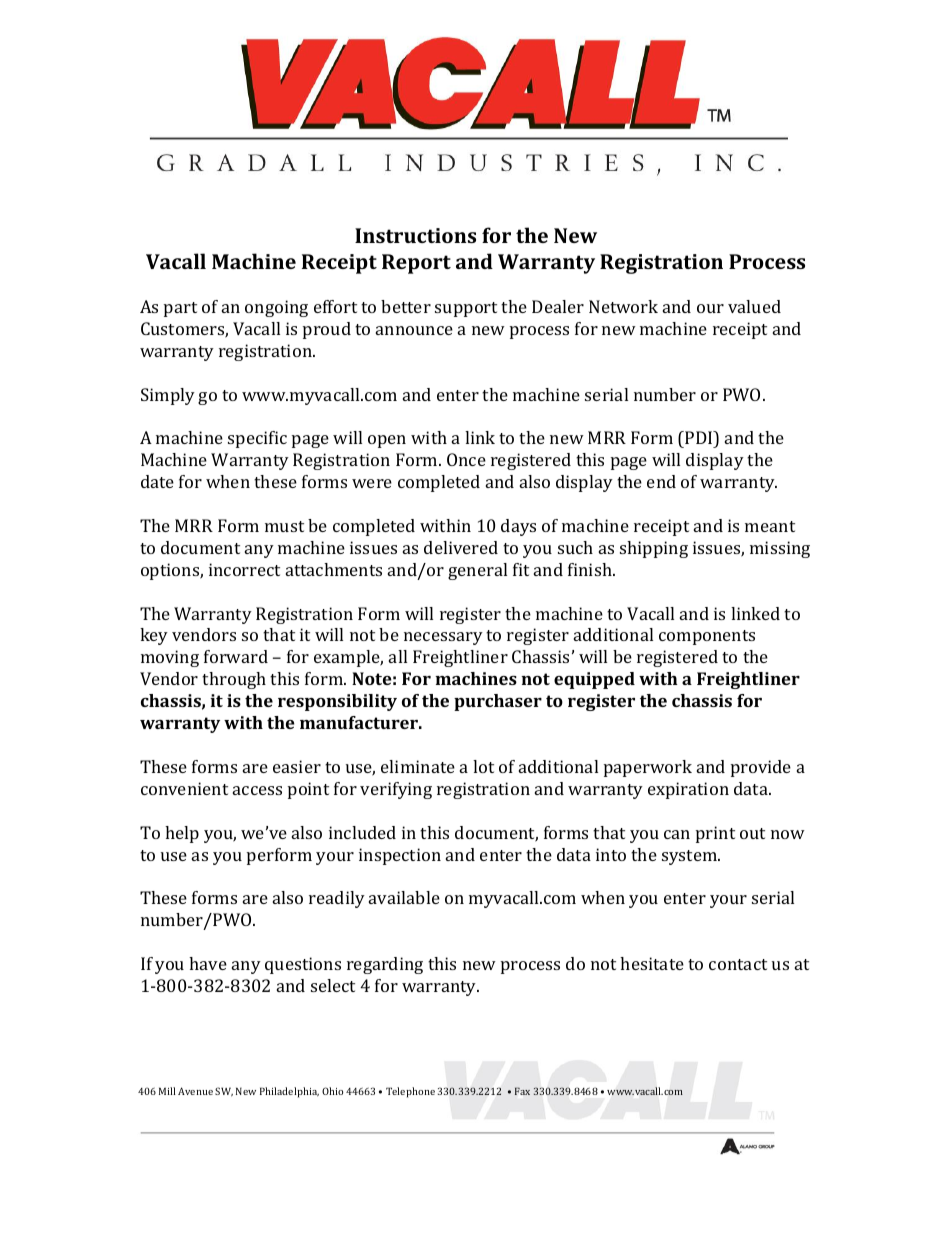 The width and height of the page is (952, 1233). What do you see at coordinates (208, 963) in the page?
I see `have` at bounding box center [208, 963].
